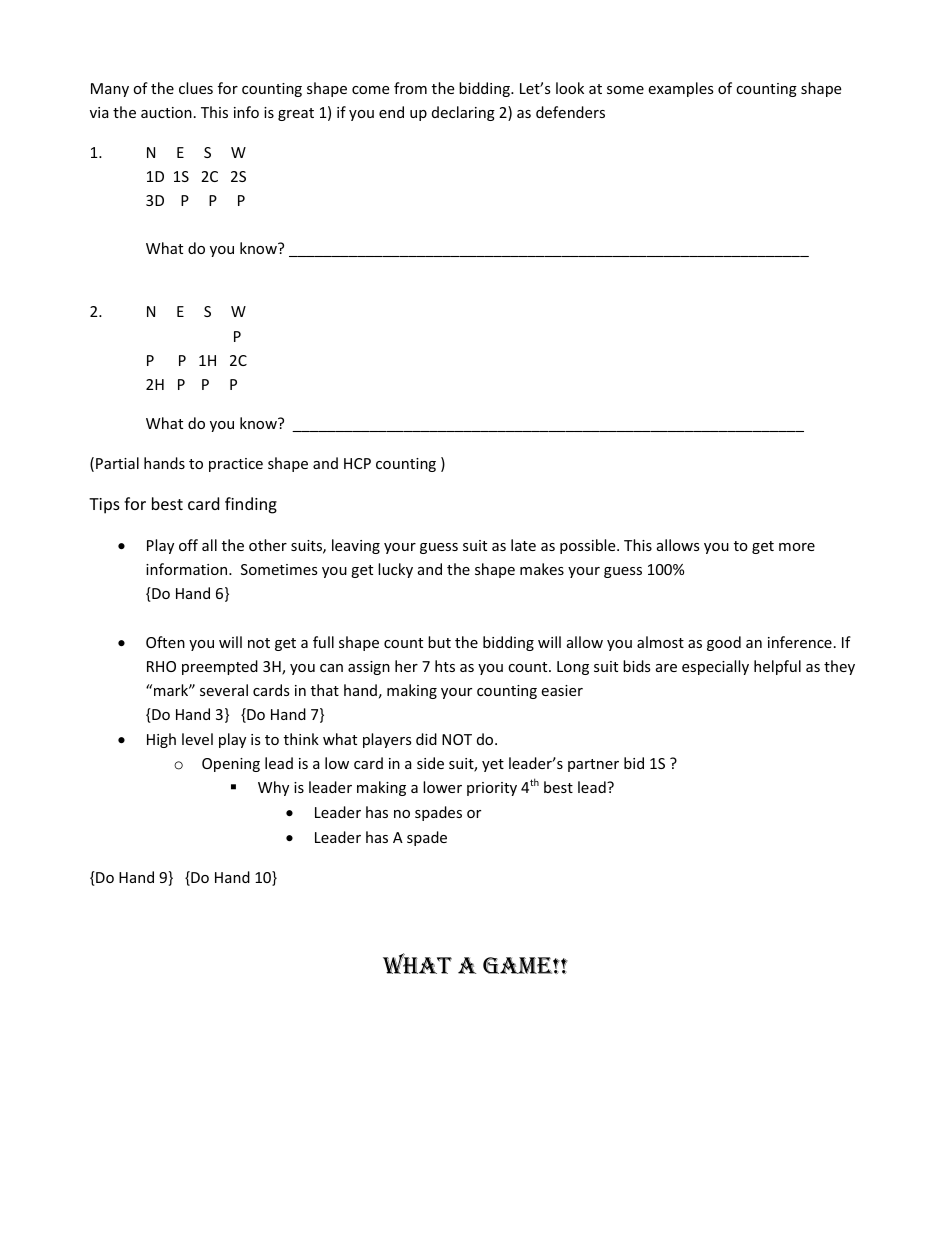  I want to click on look, so click(570, 88).
